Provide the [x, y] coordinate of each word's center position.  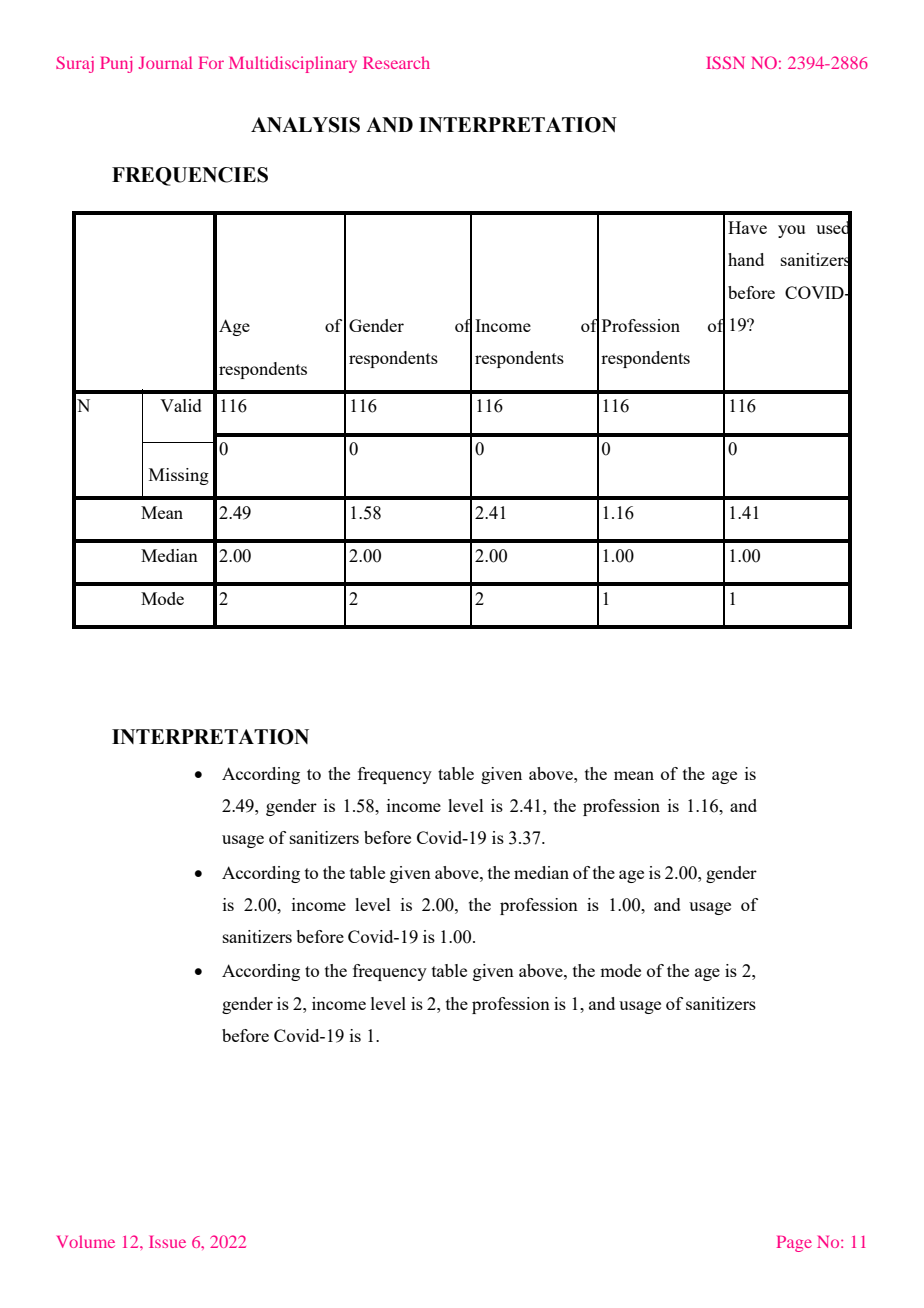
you [791, 231]
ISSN [725, 62]
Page [794, 1244]
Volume [86, 1241]
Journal [165, 62]
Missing [179, 476]
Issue [167, 1242]
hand [746, 259]
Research [396, 62]
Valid [181, 405]
